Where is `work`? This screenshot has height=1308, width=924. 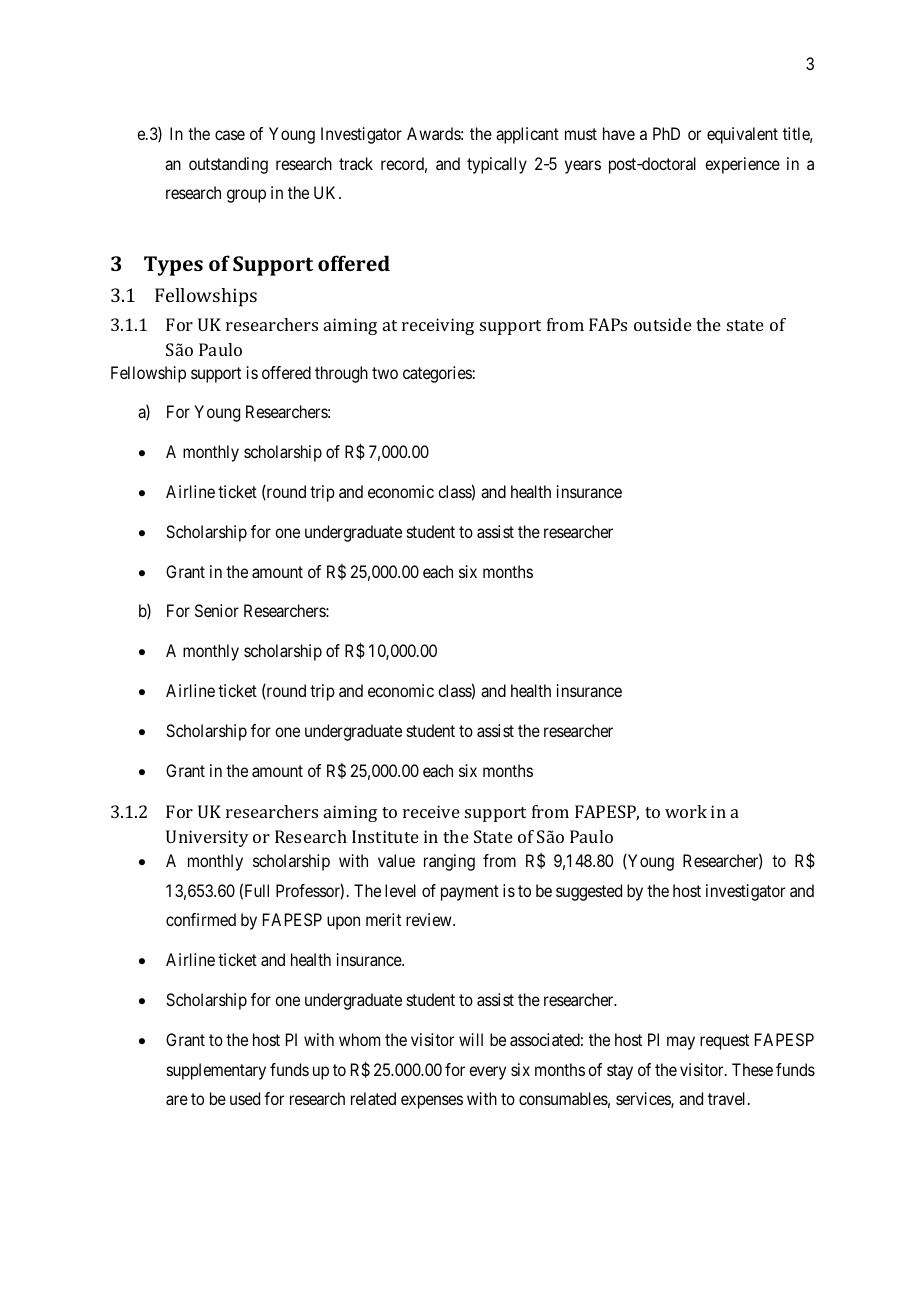
work is located at coordinates (686, 811).
